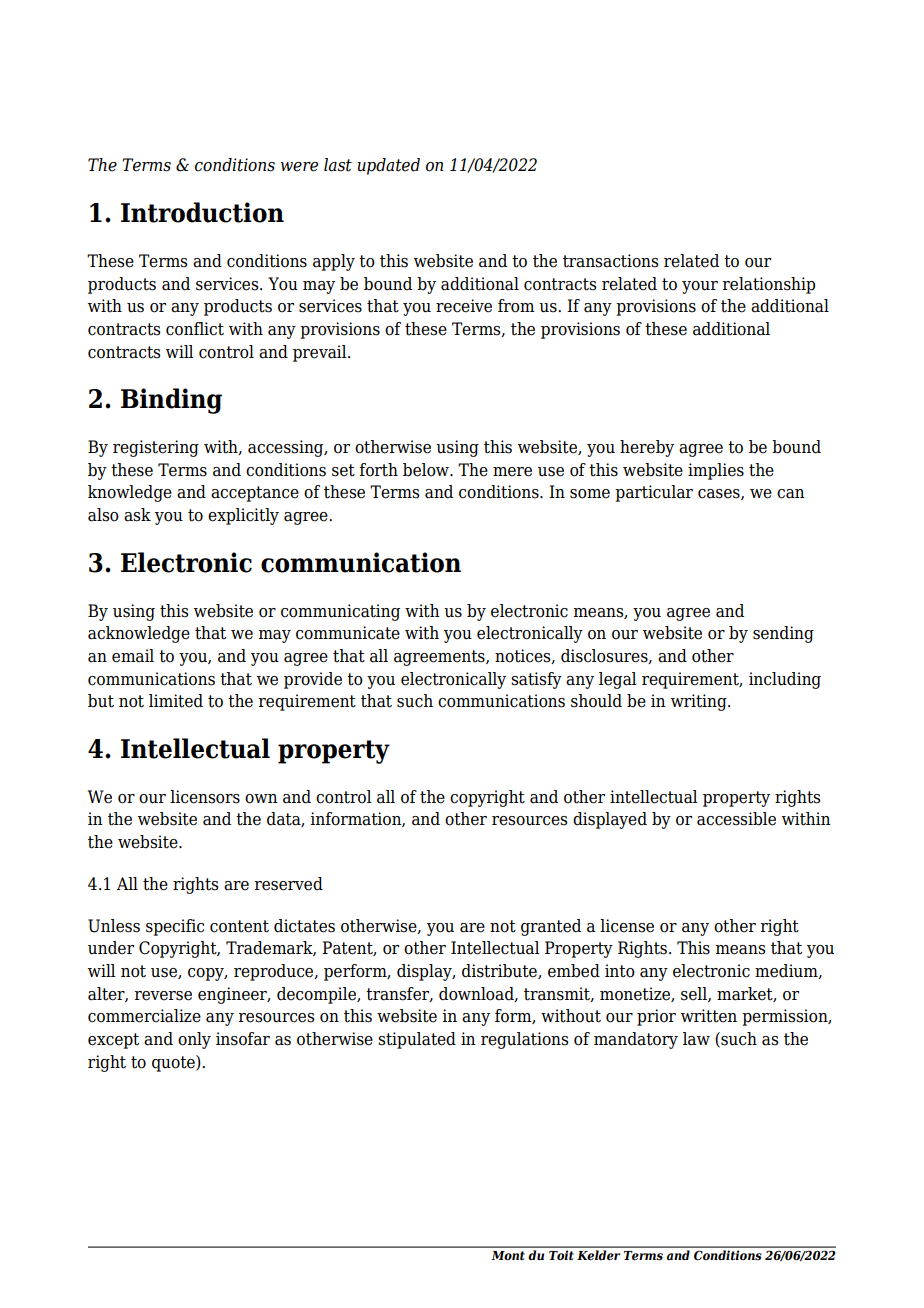 Image resolution: width=924 pixels, height=1308 pixels. What do you see at coordinates (736, 819) in the screenshot?
I see `accessible` at bounding box center [736, 819].
